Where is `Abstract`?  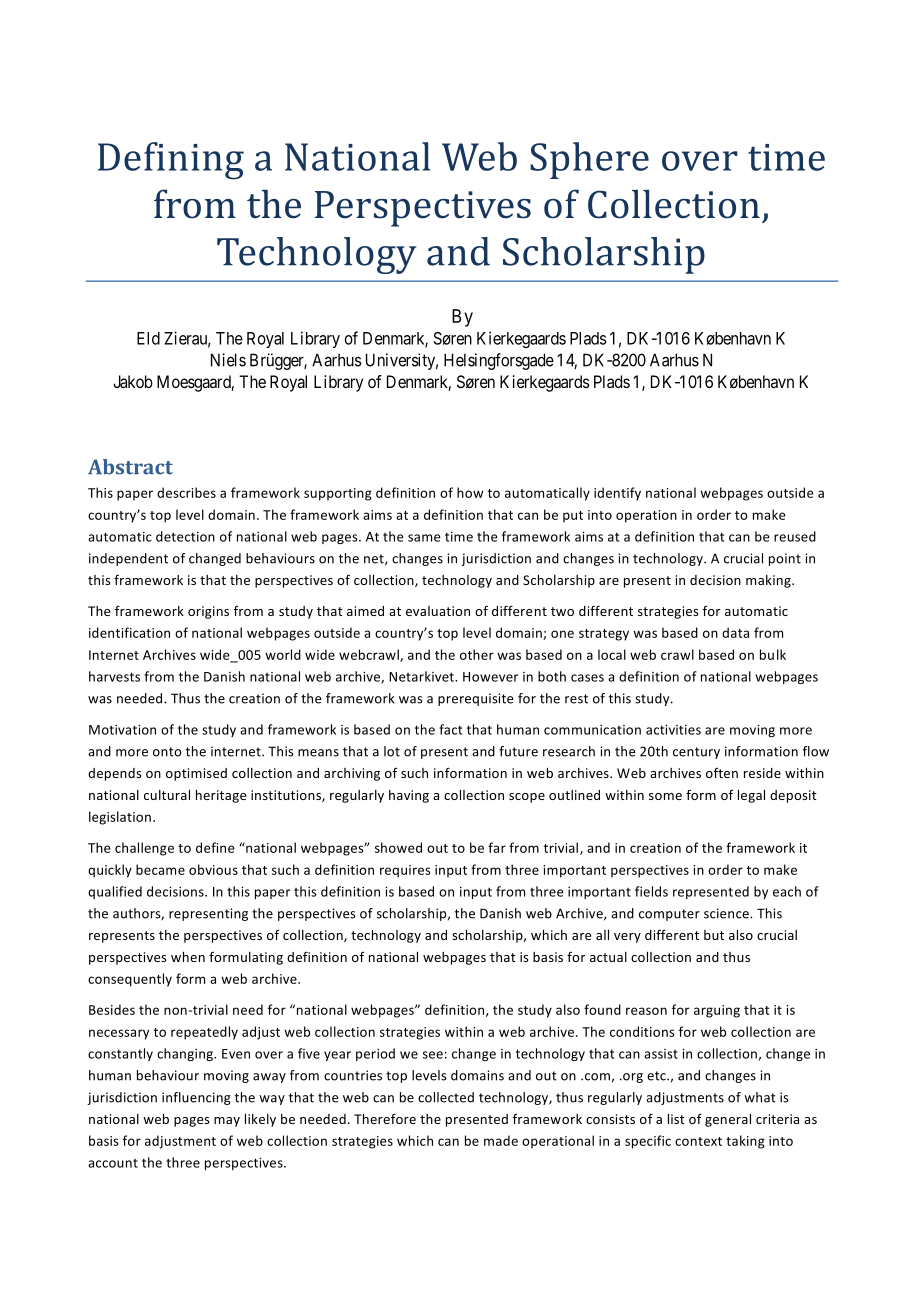 Abstract is located at coordinates (130, 467).
